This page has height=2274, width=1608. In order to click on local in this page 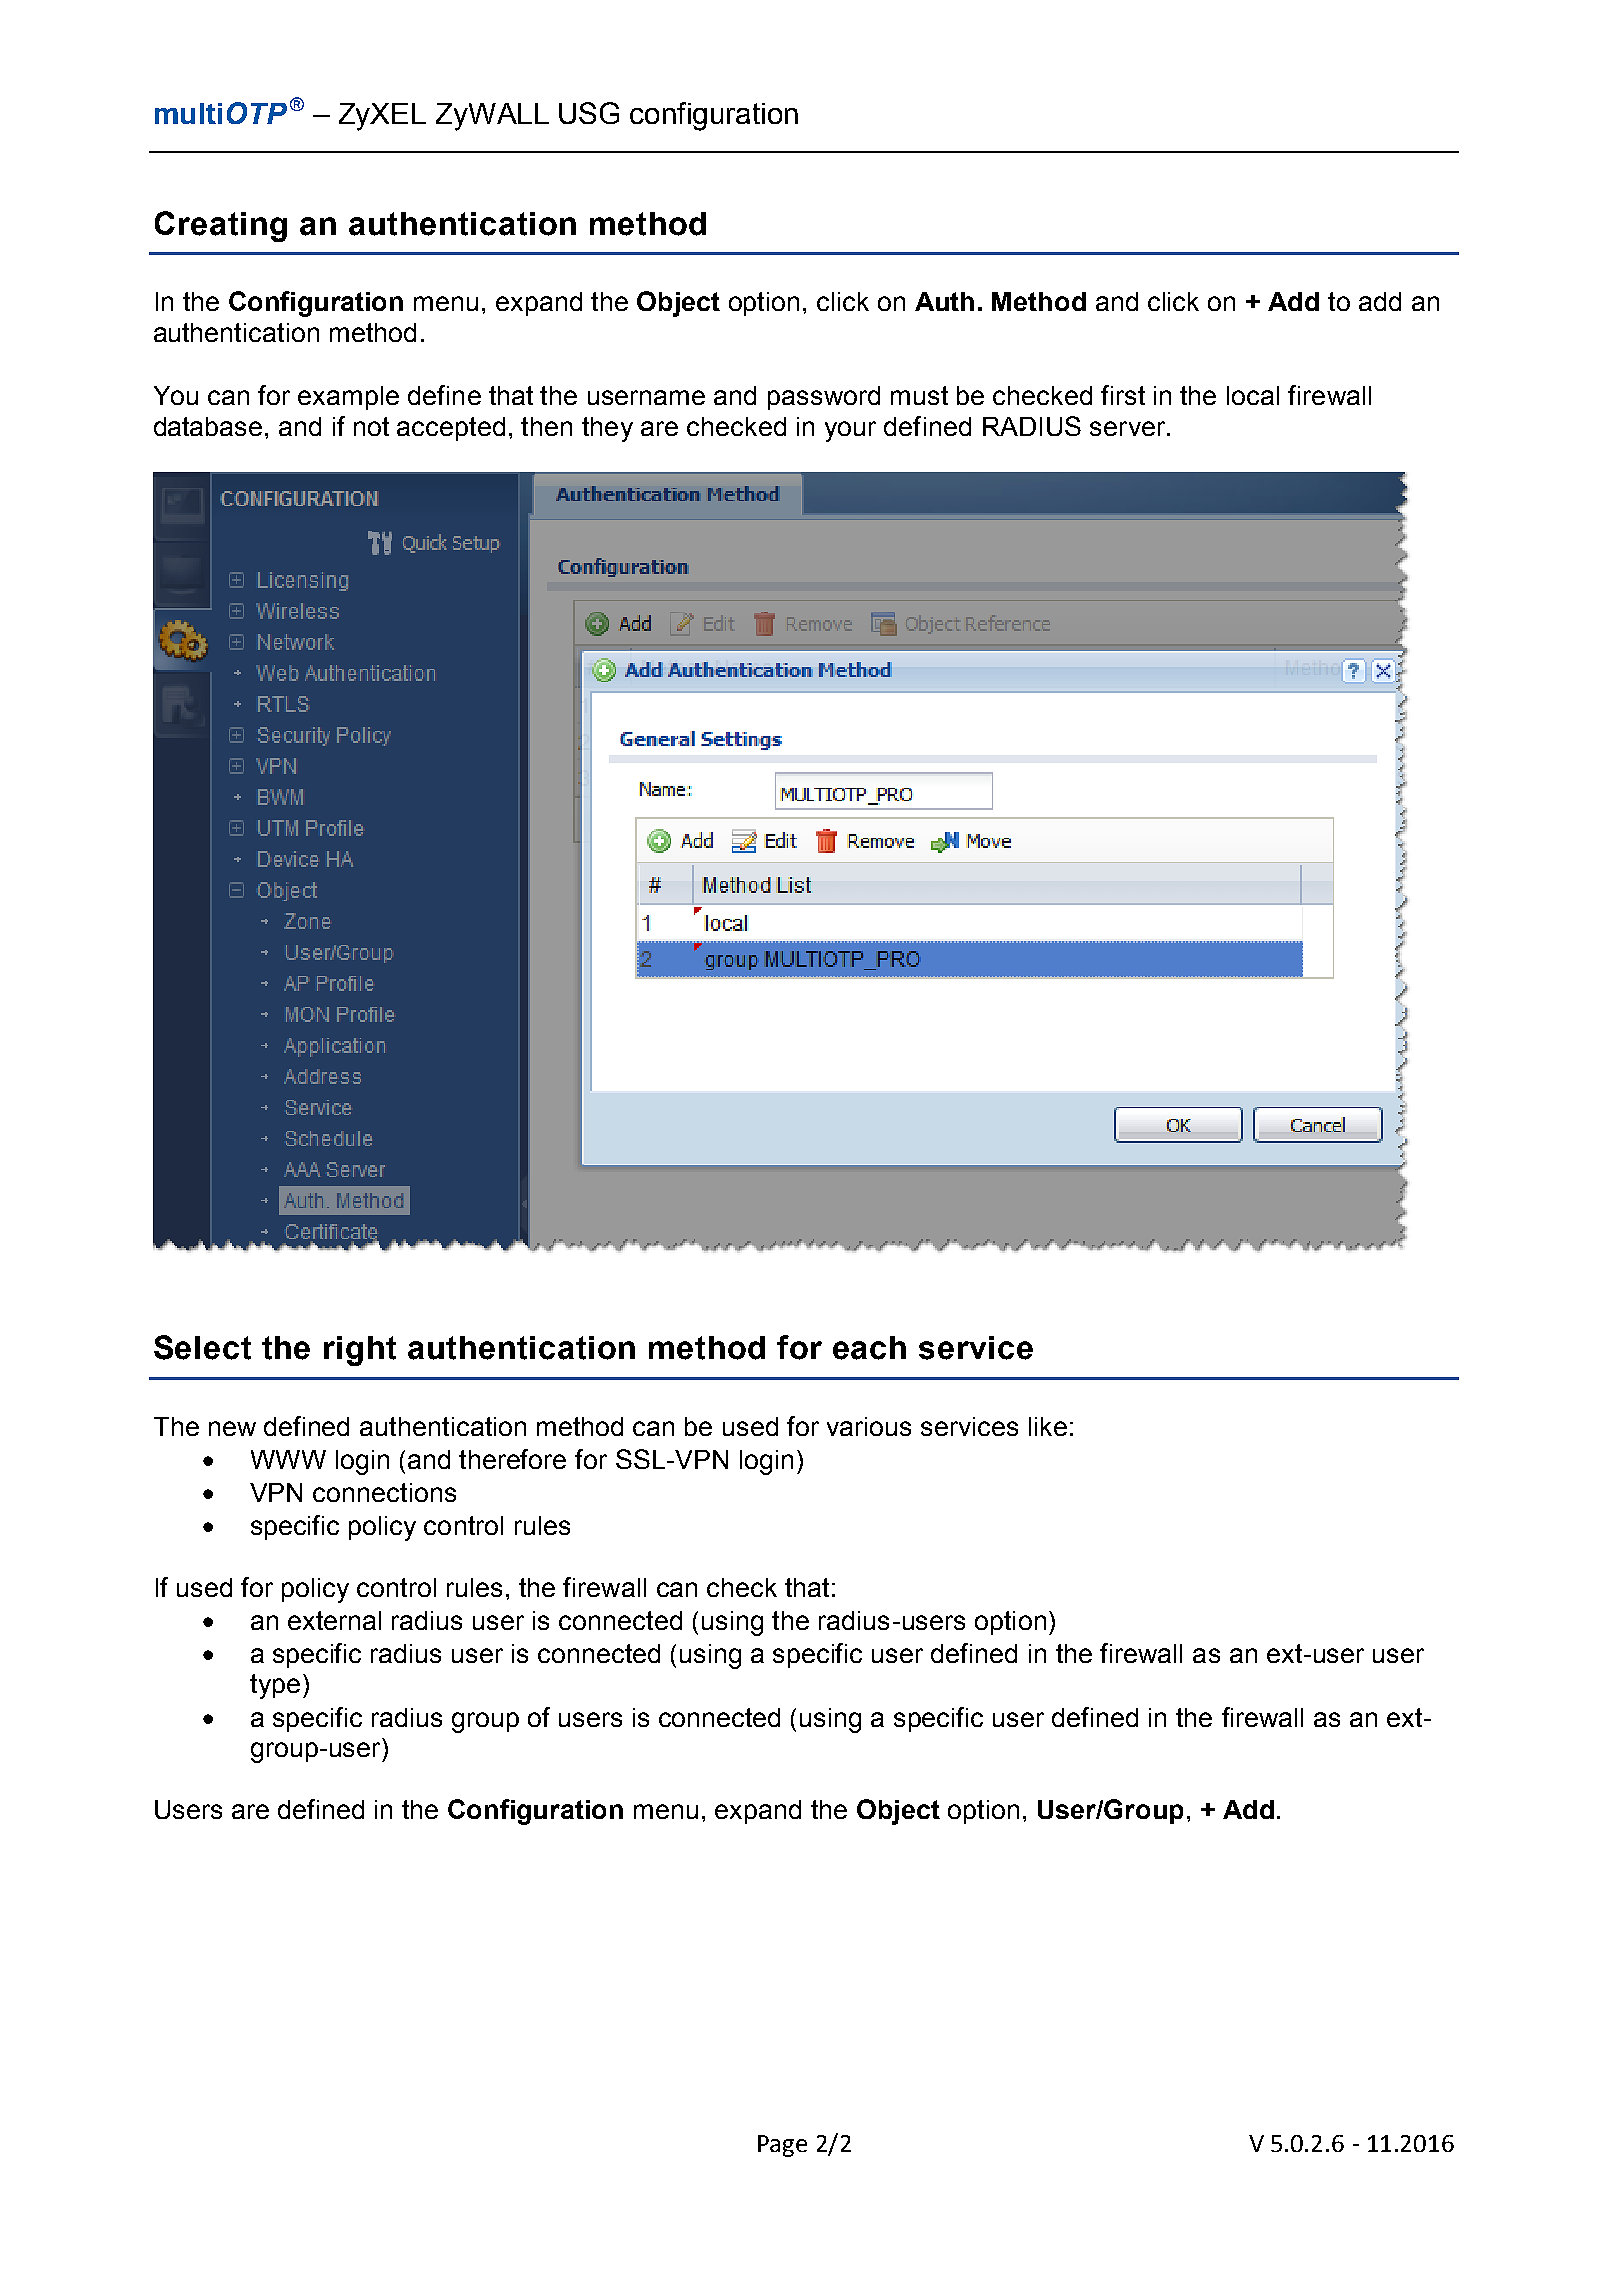, I will do `click(1253, 395)`.
